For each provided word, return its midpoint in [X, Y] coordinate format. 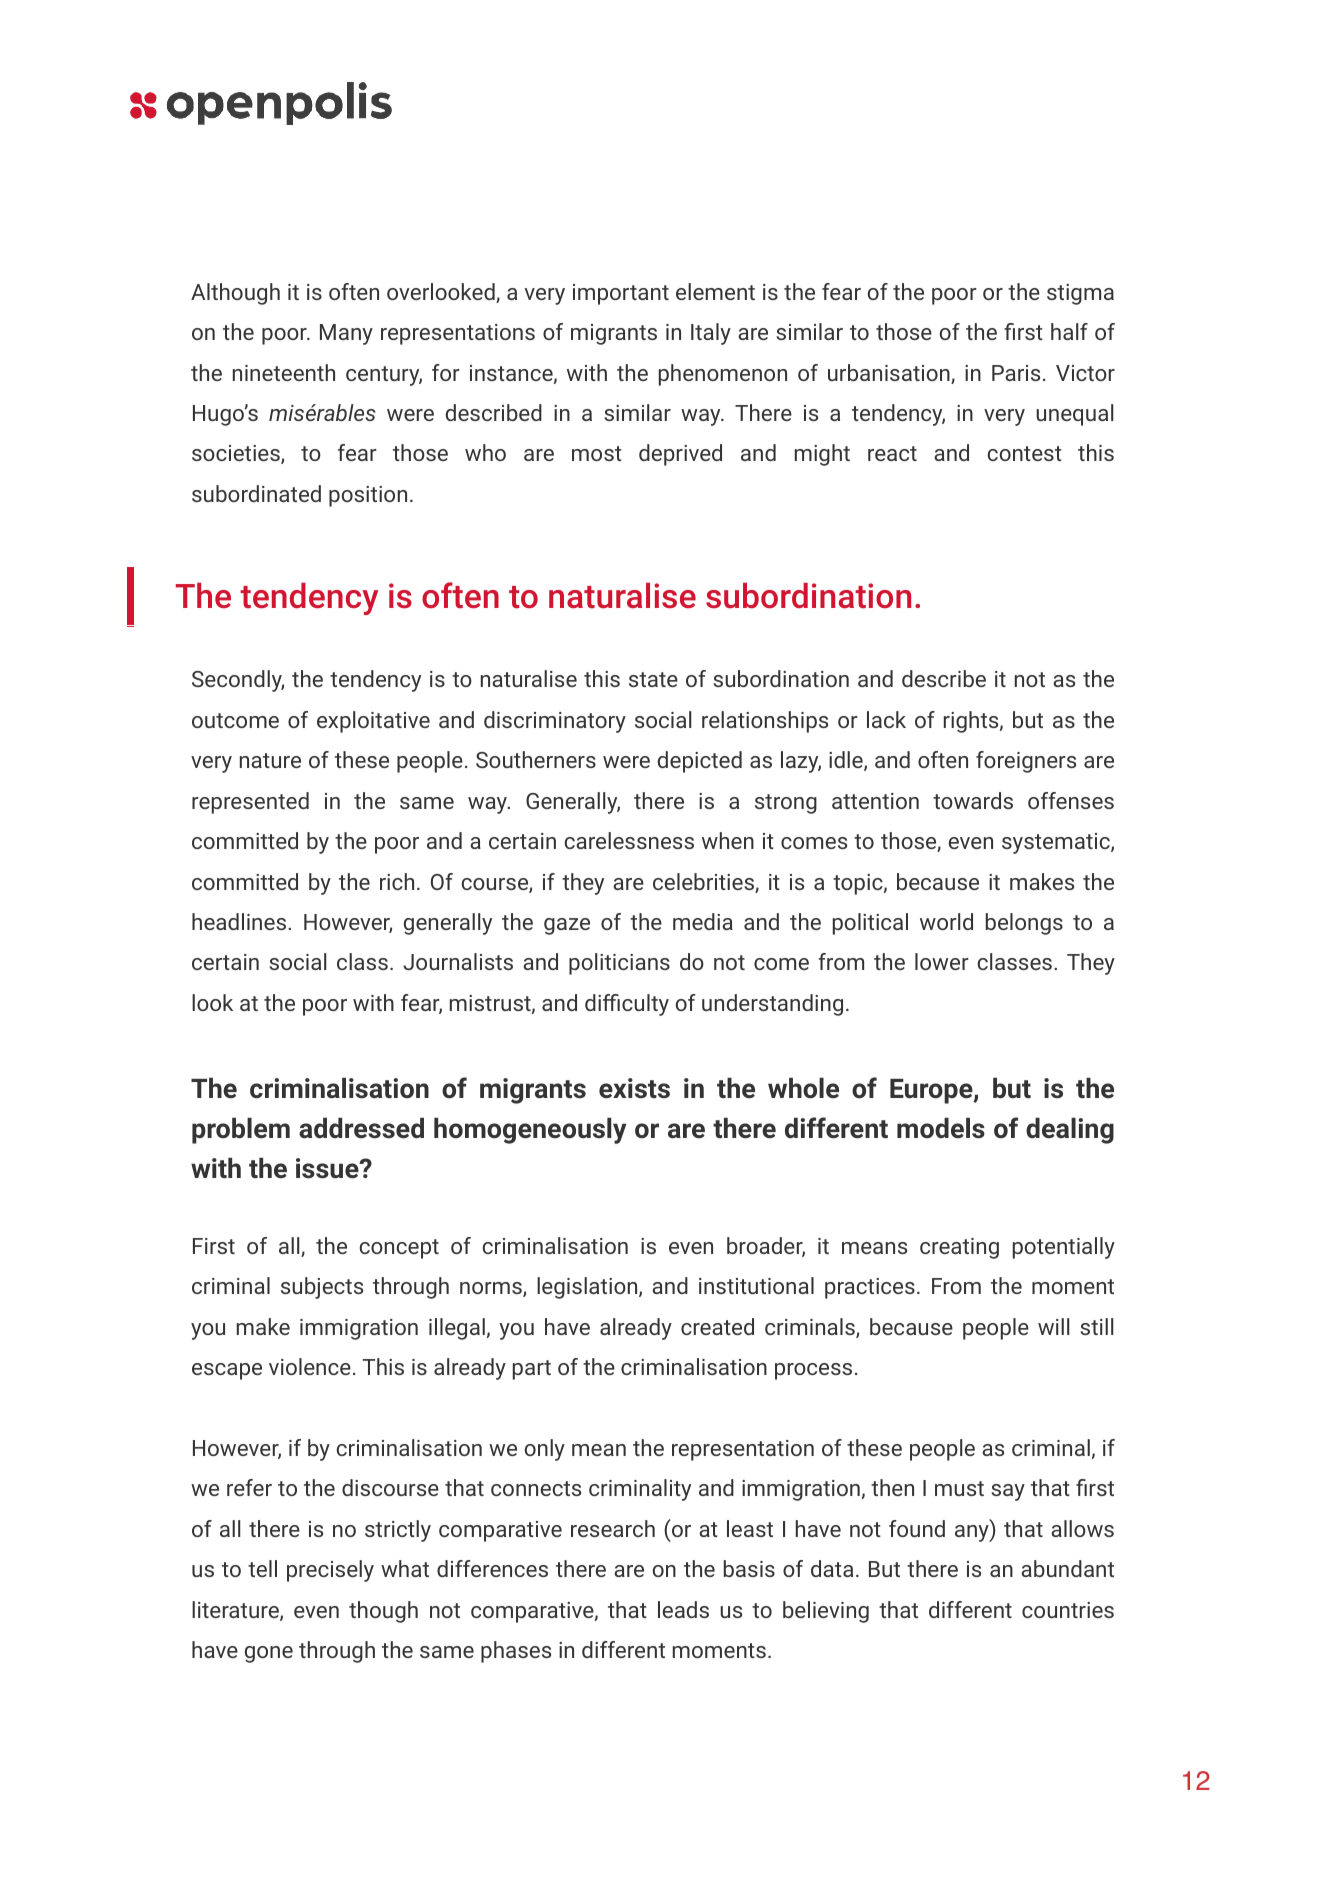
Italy [711, 334]
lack [886, 719]
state [653, 679]
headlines [239, 921]
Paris [1016, 373]
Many [346, 334]
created [717, 1326]
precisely [330, 1571]
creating [959, 1248]
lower [942, 961]
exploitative [373, 722]
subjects [322, 1288]
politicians [619, 964]
